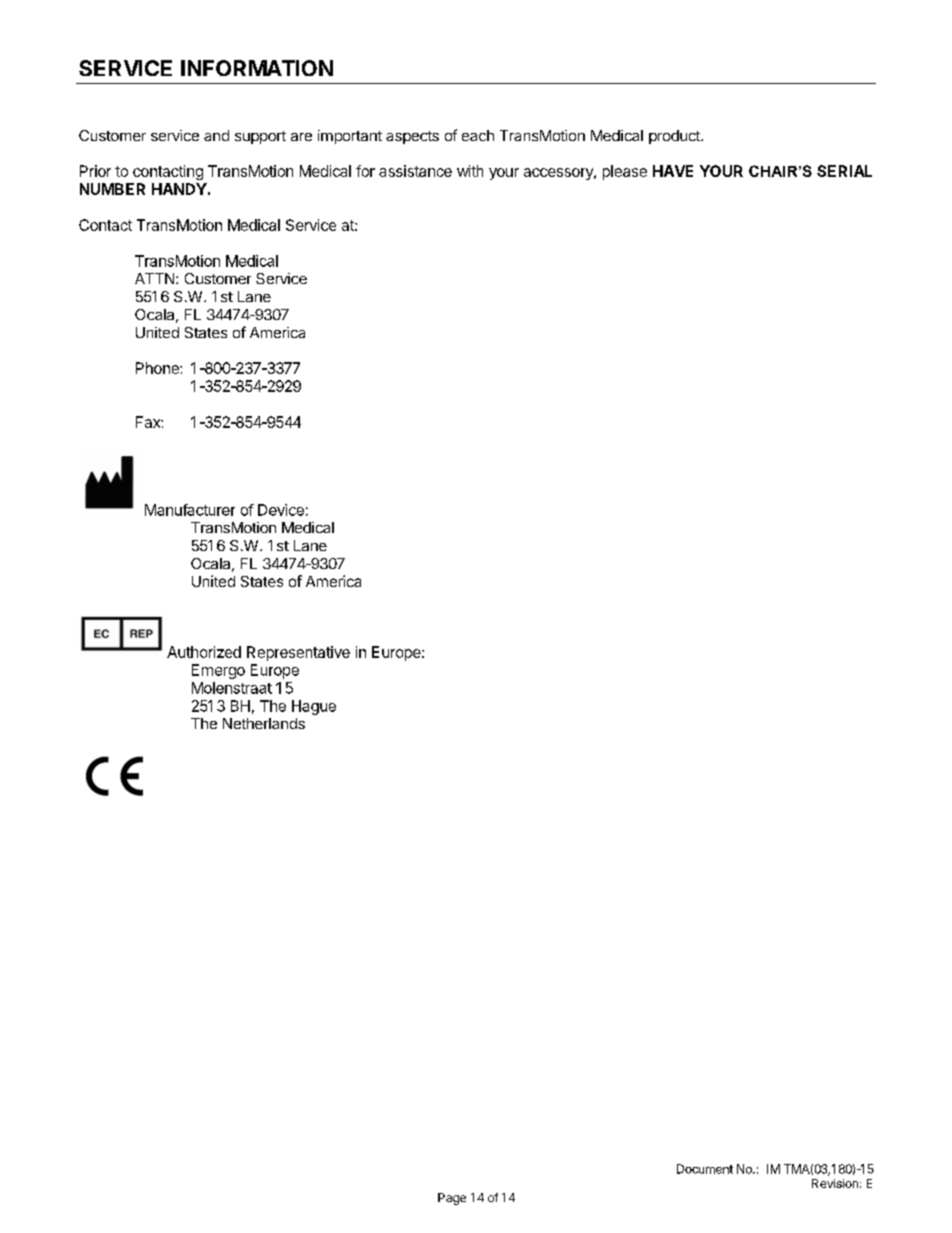 The width and height of the page is (952, 1233). What do you see at coordinates (298, 653) in the page?
I see `Representative` at bounding box center [298, 653].
